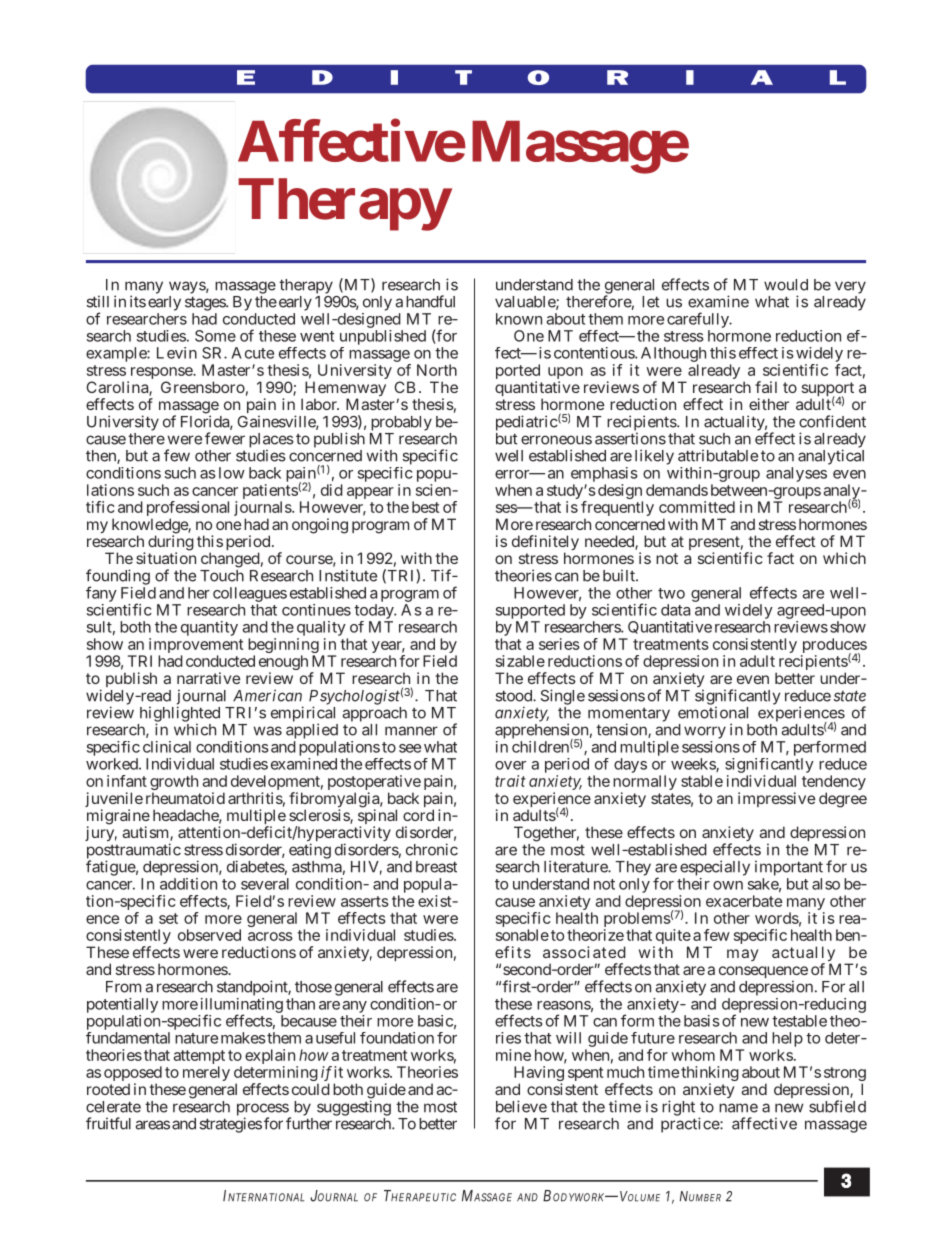  What do you see at coordinates (206, 1073) in the screenshot?
I see `merely` at bounding box center [206, 1073].
